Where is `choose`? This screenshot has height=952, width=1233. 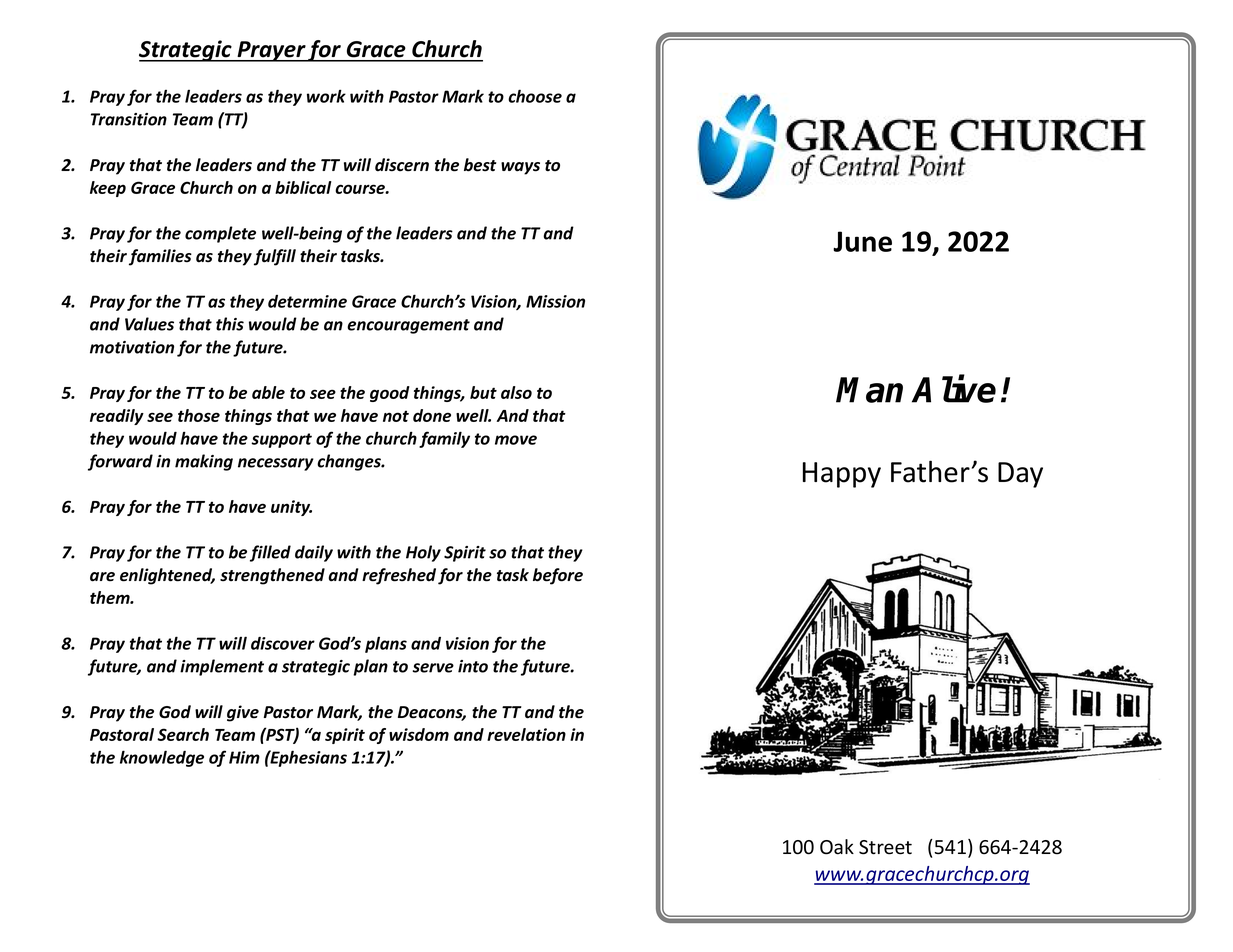 choose is located at coordinates (535, 96).
